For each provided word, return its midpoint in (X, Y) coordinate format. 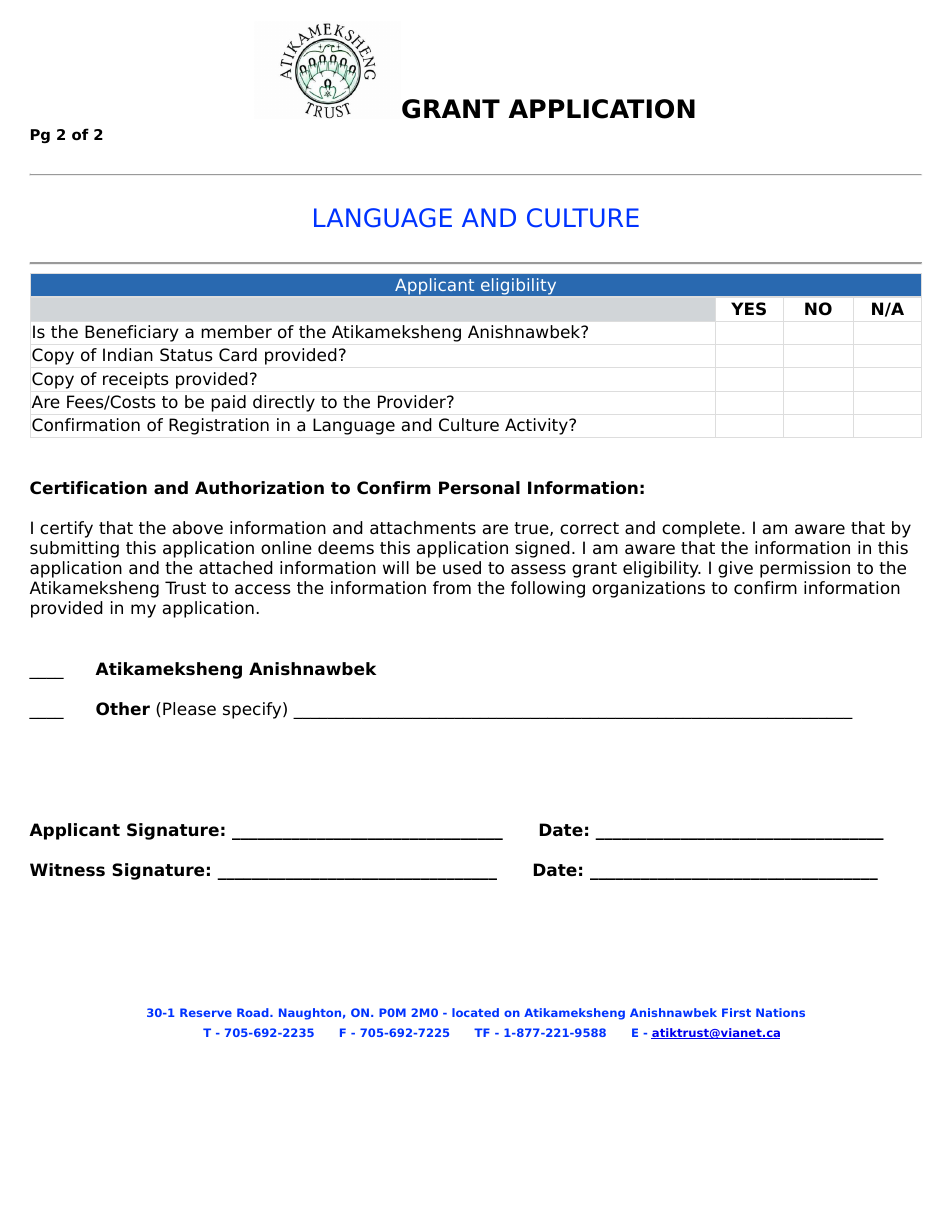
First (736, 1012)
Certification (88, 488)
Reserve (206, 1012)
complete (701, 529)
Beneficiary (132, 333)
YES (748, 309)
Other (123, 709)
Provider (413, 402)
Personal (479, 488)
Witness (67, 870)
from (452, 588)
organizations (648, 589)
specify (253, 710)
